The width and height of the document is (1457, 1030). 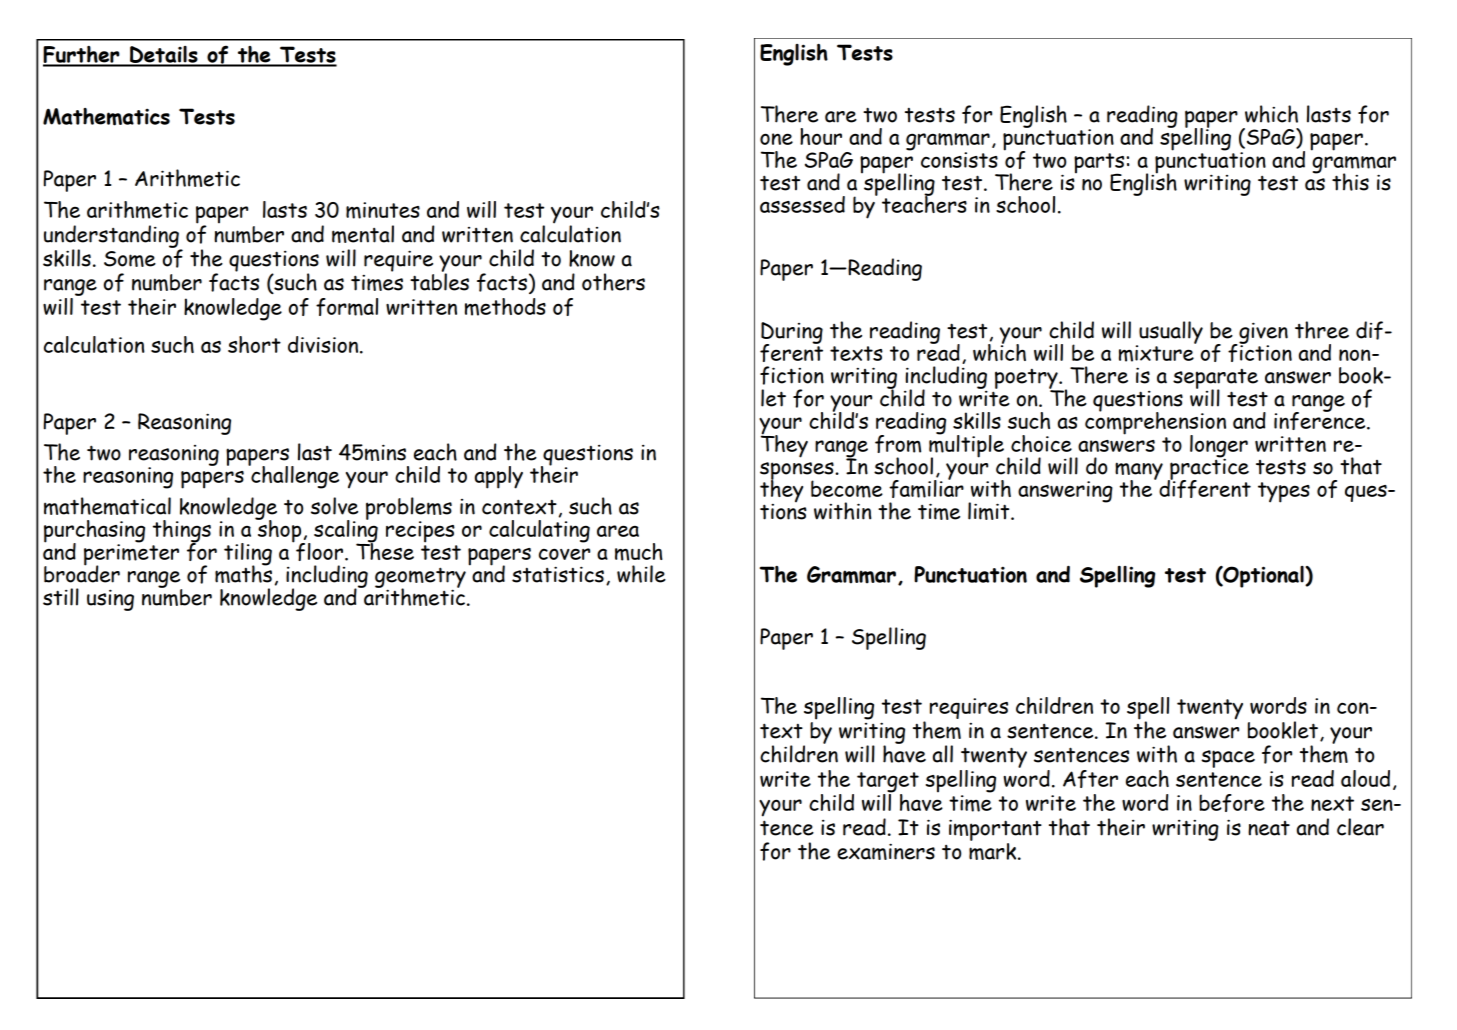 What do you see at coordinates (641, 574) in the document?
I see `while` at bounding box center [641, 574].
